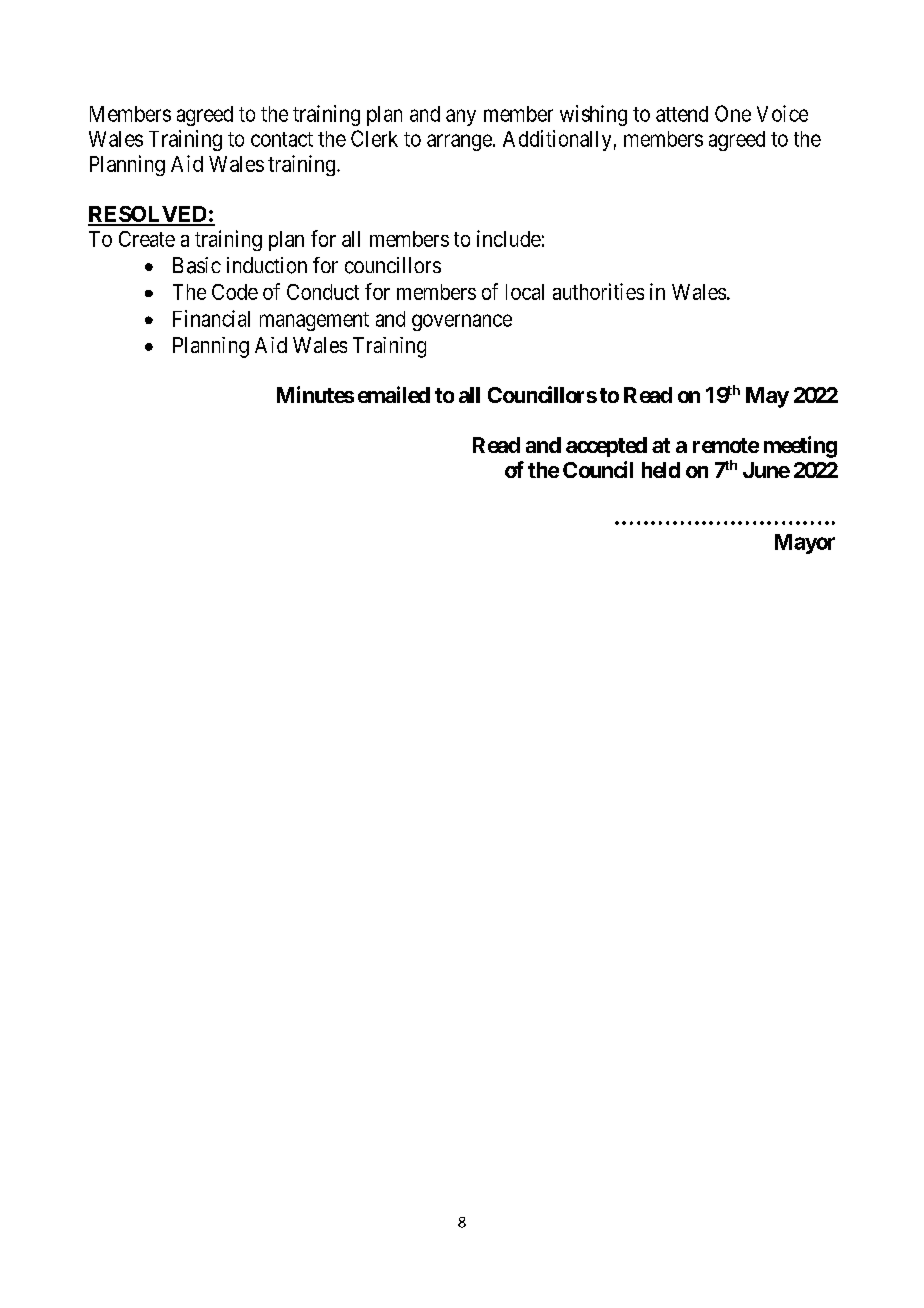 Image resolution: width=924 pixels, height=1308 pixels. I want to click on emailed, so click(394, 394).
